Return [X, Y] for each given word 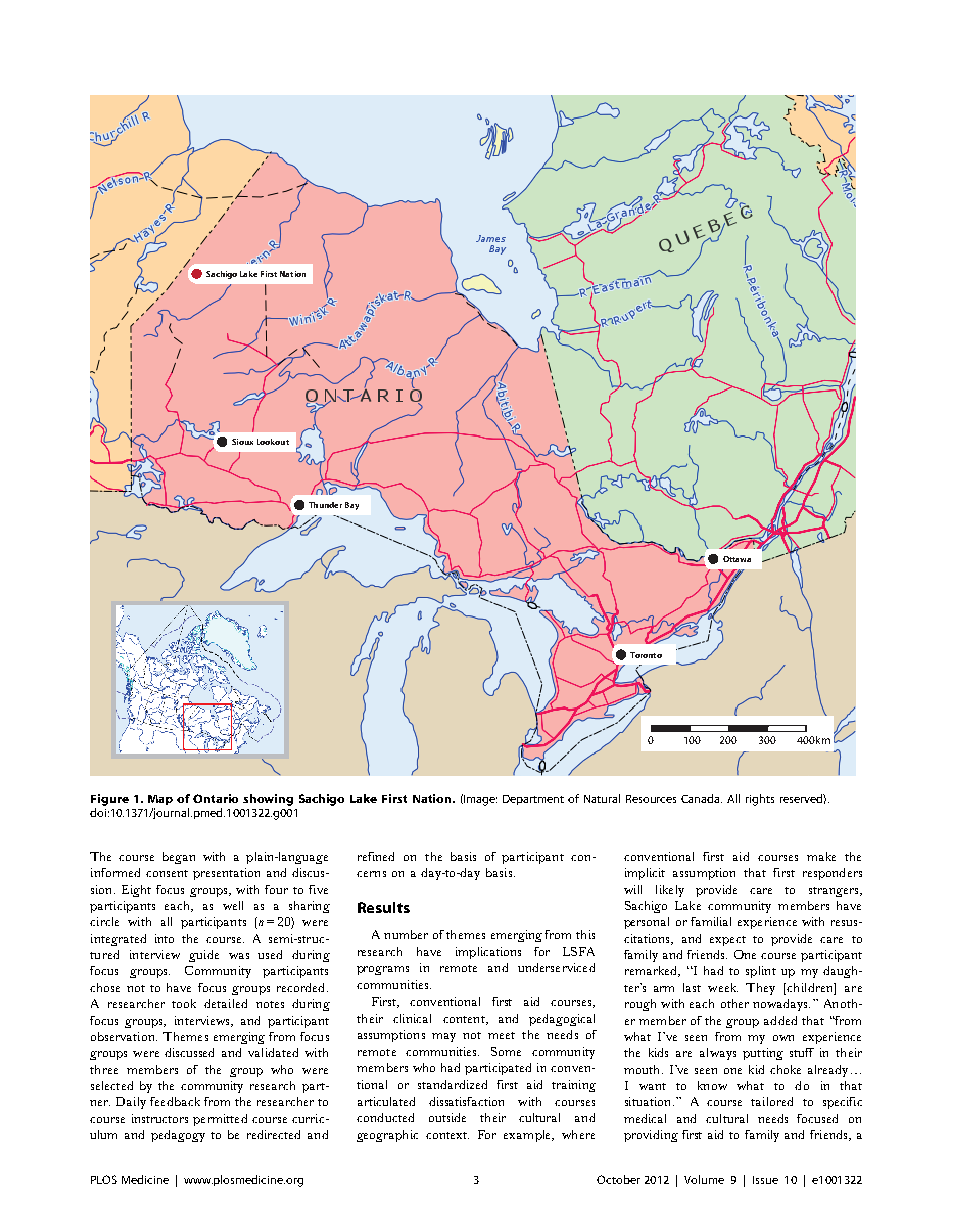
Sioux [242, 442]
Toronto [646, 655]
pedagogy [178, 1136]
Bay [352, 506]
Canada [701, 798]
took [184, 1003]
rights [760, 800]
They [760, 989]
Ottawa [737, 559]
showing [268, 800]
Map [160, 800]
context [447, 1135]
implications [488, 953]
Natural [602, 798]
